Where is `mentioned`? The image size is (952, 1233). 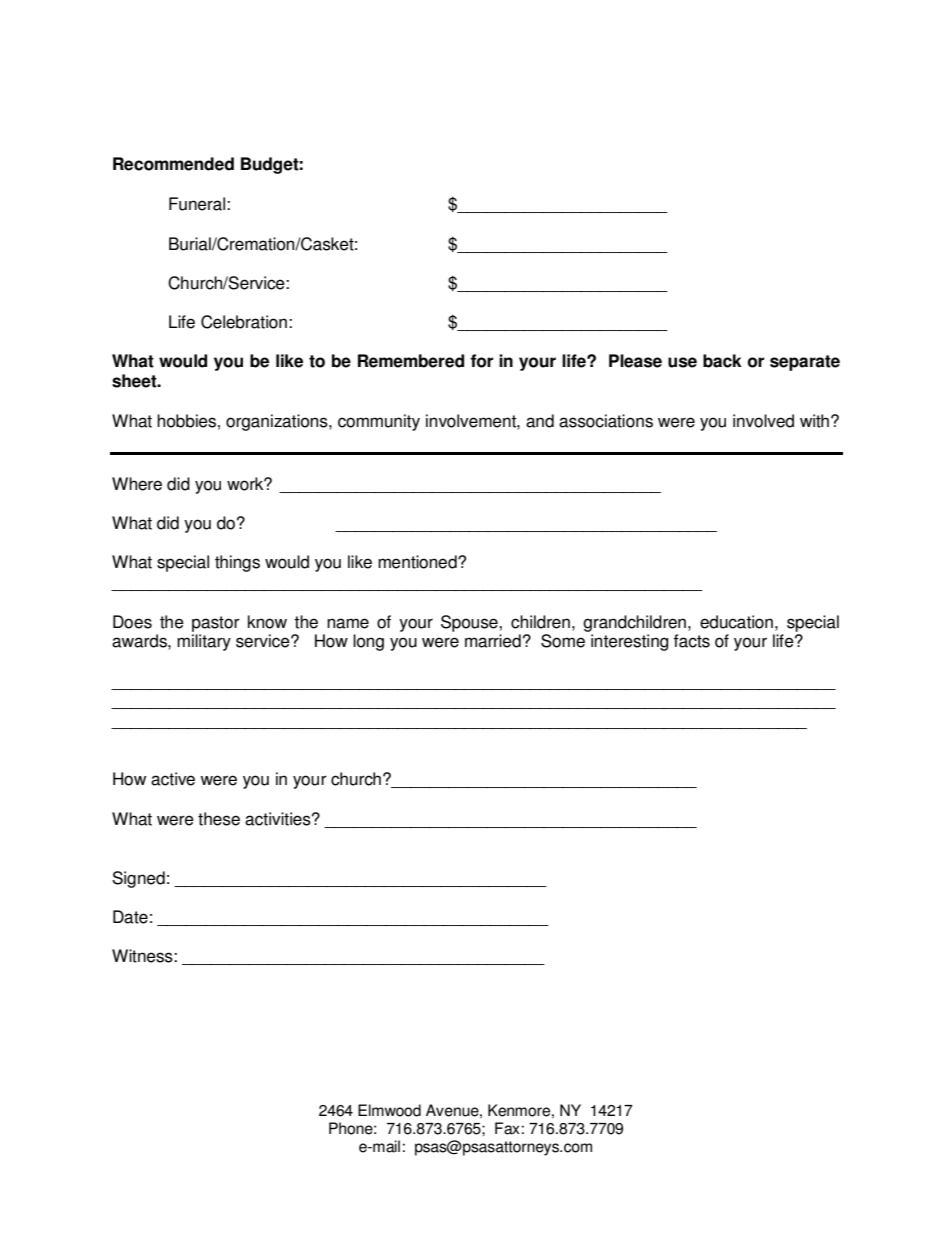
mentioned is located at coordinates (418, 562).
